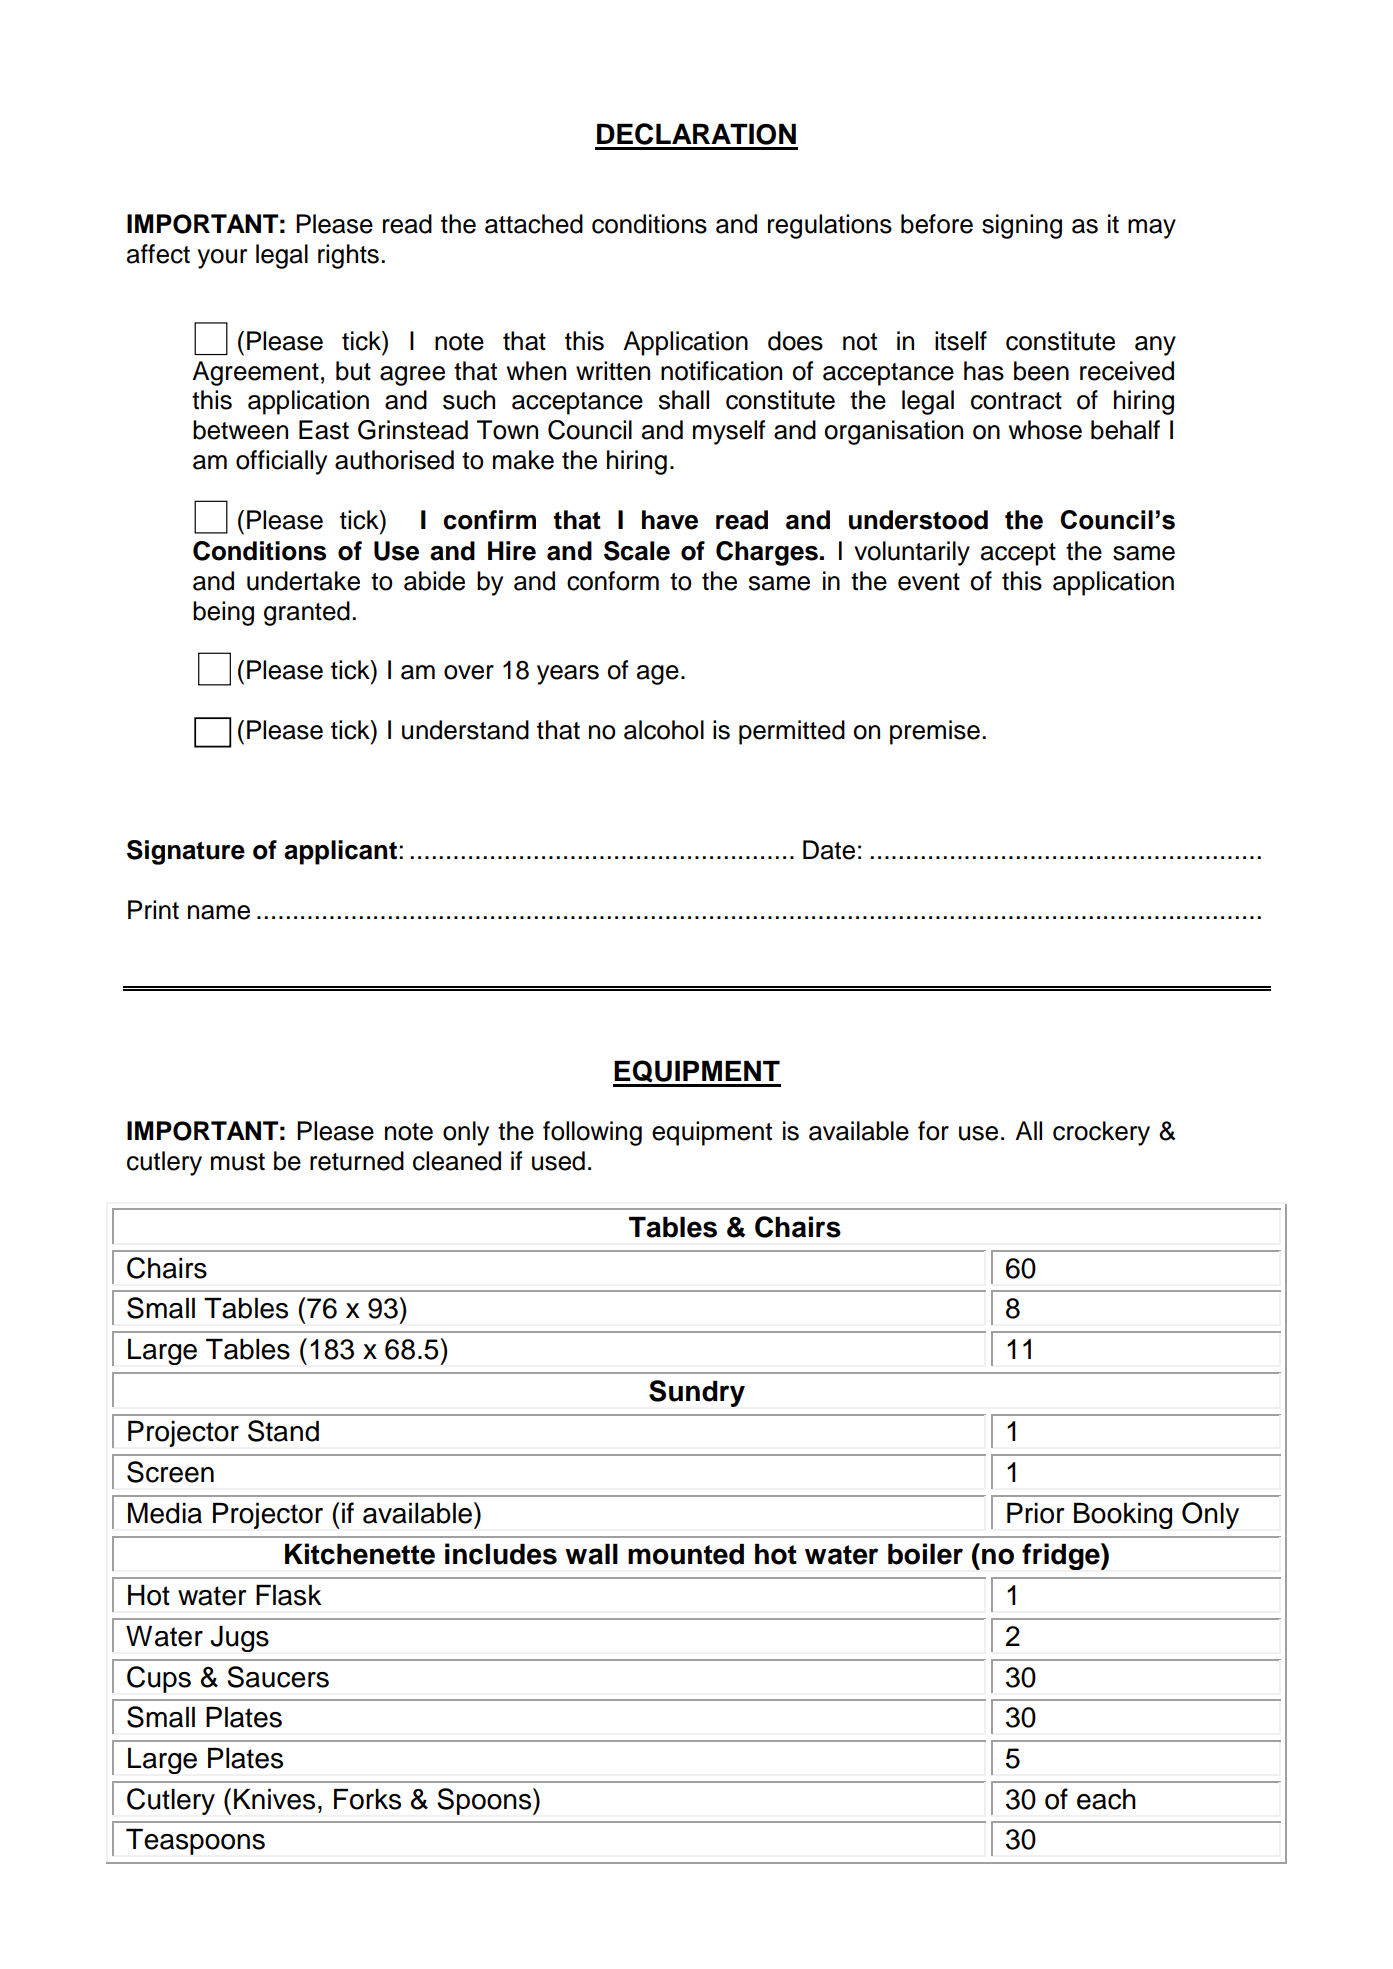 The image size is (1393, 1969). Describe the element at coordinates (1036, 1513) in the page. I see `Prior` at that location.
